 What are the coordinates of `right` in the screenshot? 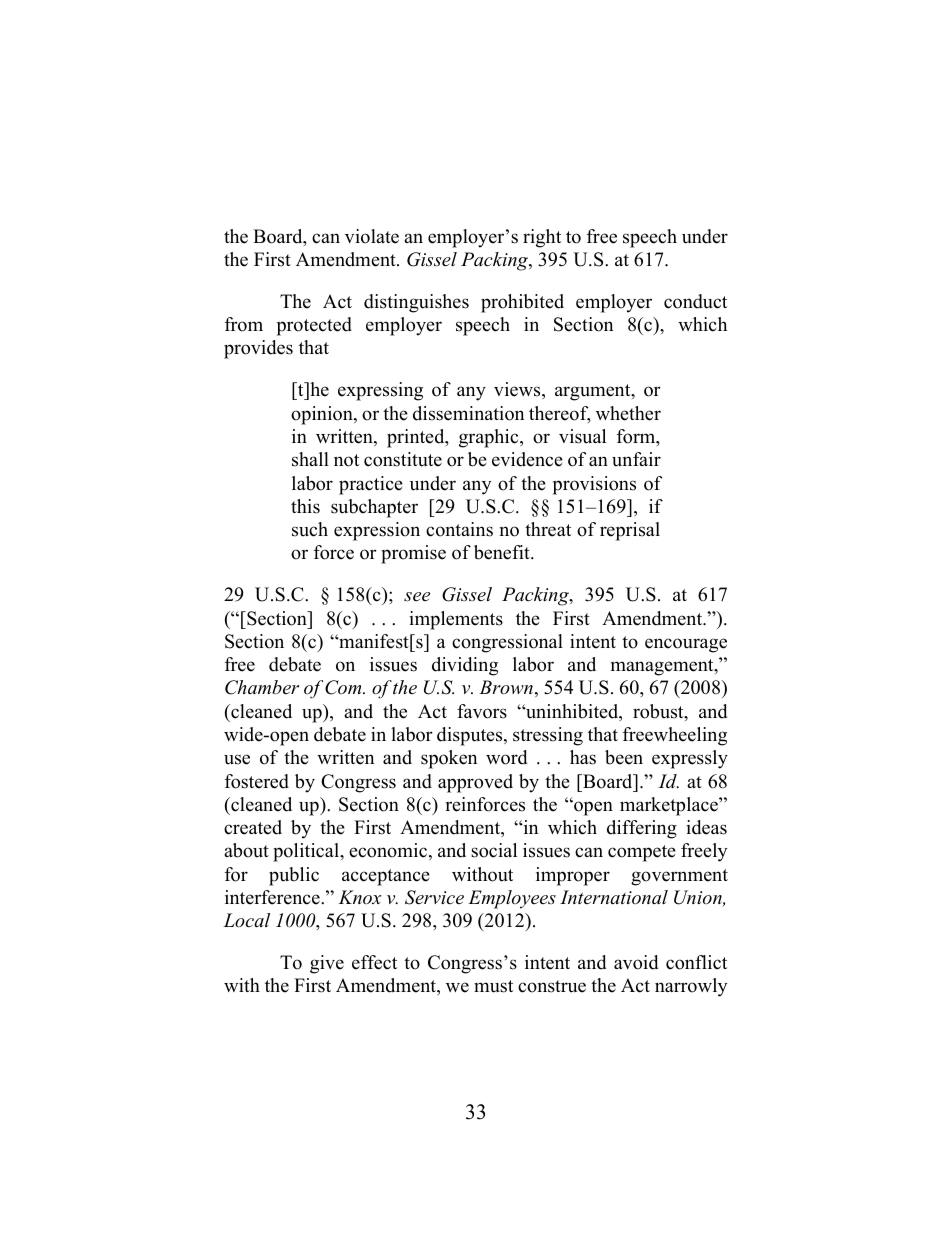 It's located at (542, 238).
